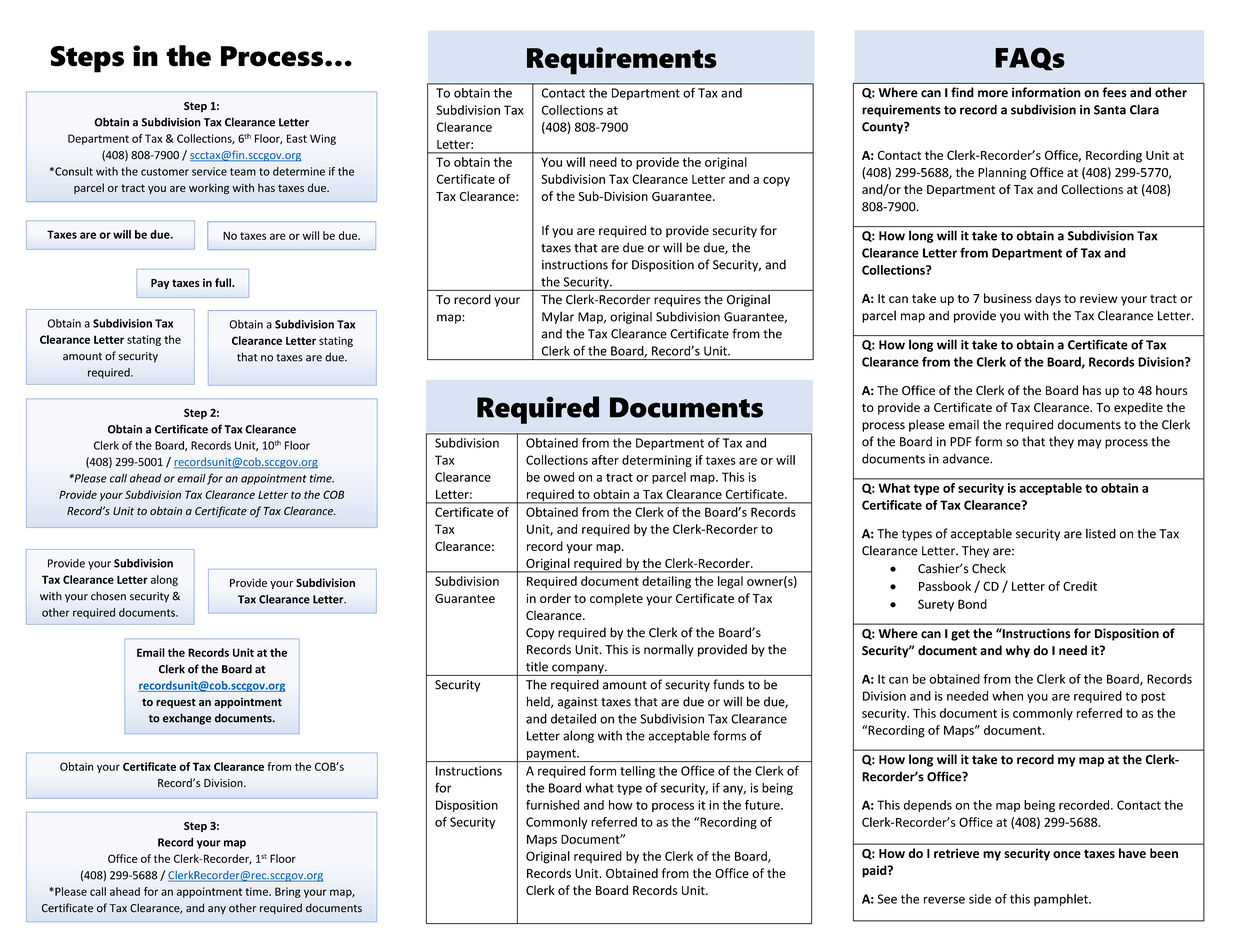 The image size is (1233, 952). What do you see at coordinates (297, 138) in the screenshot?
I see `East` at bounding box center [297, 138].
